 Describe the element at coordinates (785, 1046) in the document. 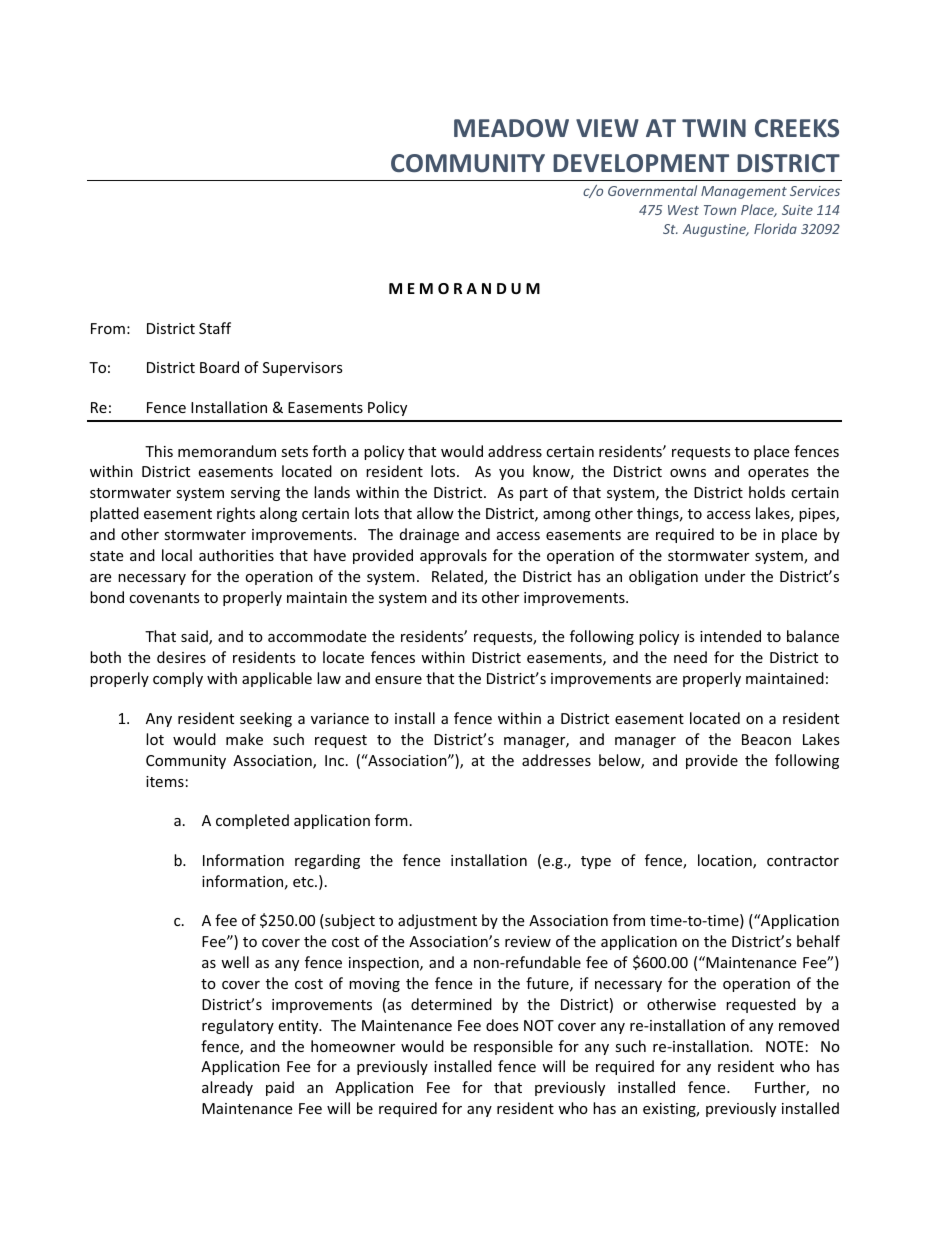

I see `NOTE` at that location.
